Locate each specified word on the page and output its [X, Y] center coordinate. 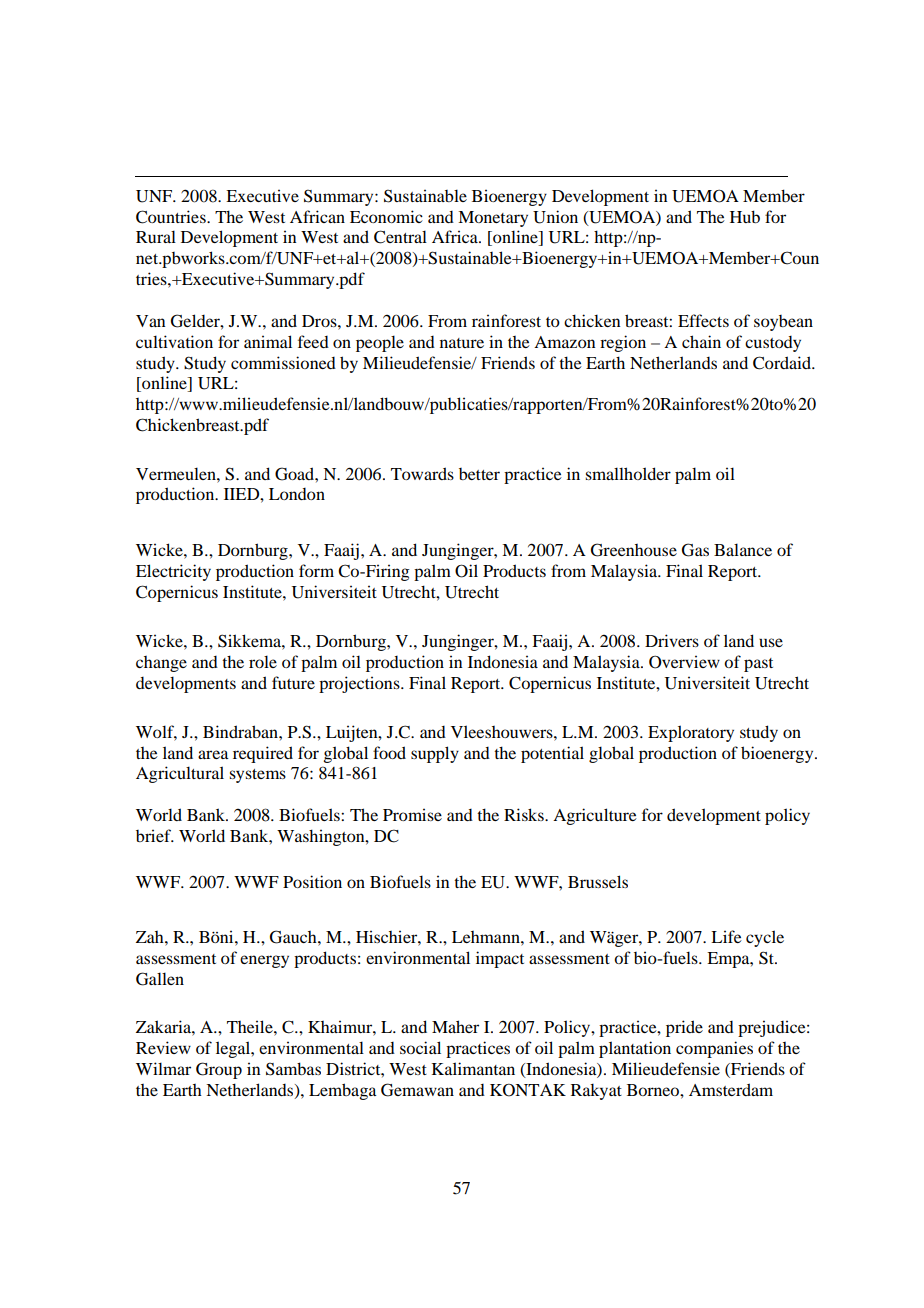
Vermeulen [177, 473]
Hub [745, 216]
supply [435, 754]
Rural [156, 236]
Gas [695, 550]
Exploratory [691, 733]
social [420, 1047]
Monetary [493, 219]
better [479, 474]
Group [219, 1070]
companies [714, 1049]
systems [257, 776]
